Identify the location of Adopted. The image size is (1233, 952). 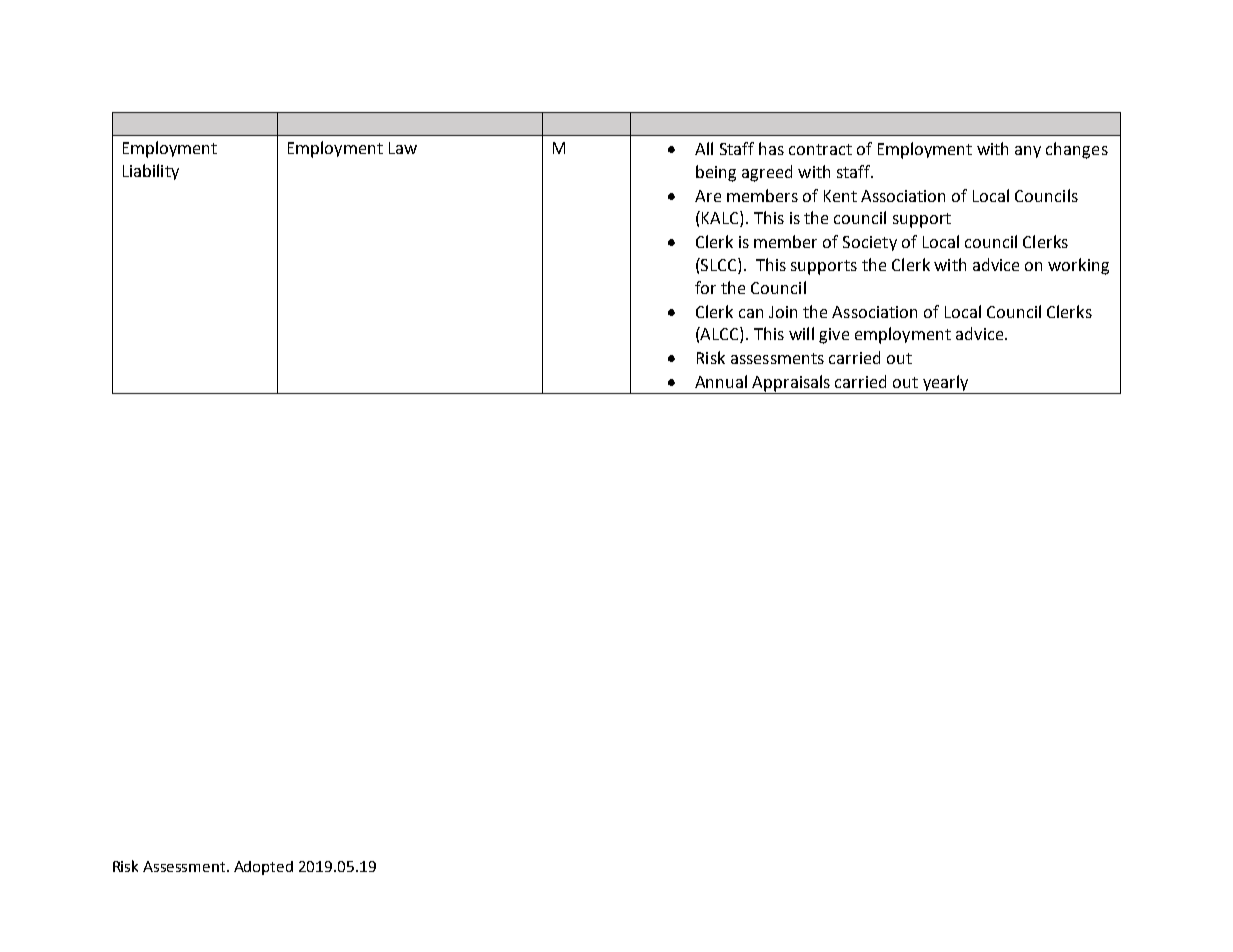
(263, 868).
